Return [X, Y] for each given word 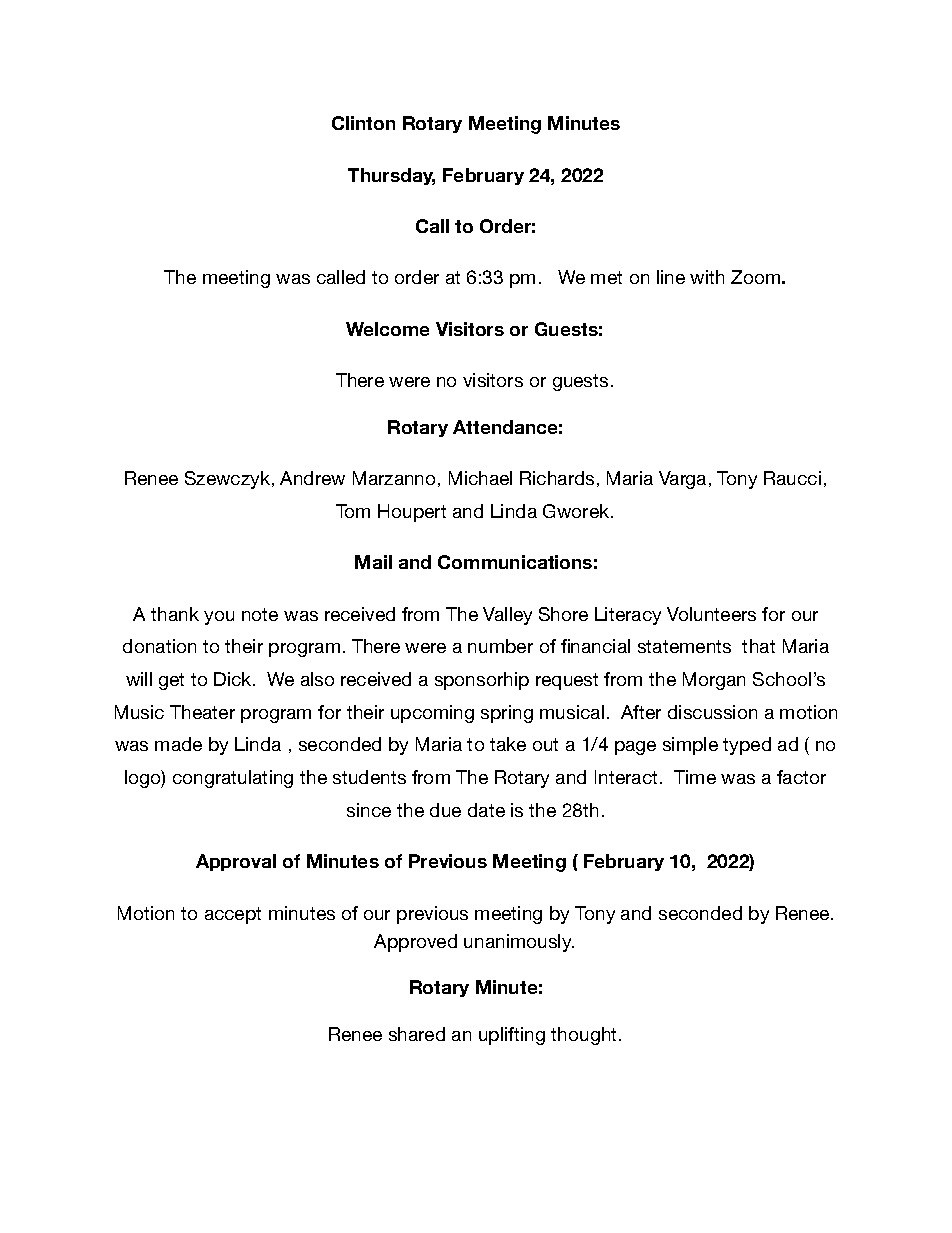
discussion [712, 712]
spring [507, 714]
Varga [682, 480]
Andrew [312, 478]
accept [233, 915]
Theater [202, 712]
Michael [480, 478]
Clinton [363, 123]
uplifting [512, 1036]
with [707, 277]
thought [585, 1036]
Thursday [391, 176]
